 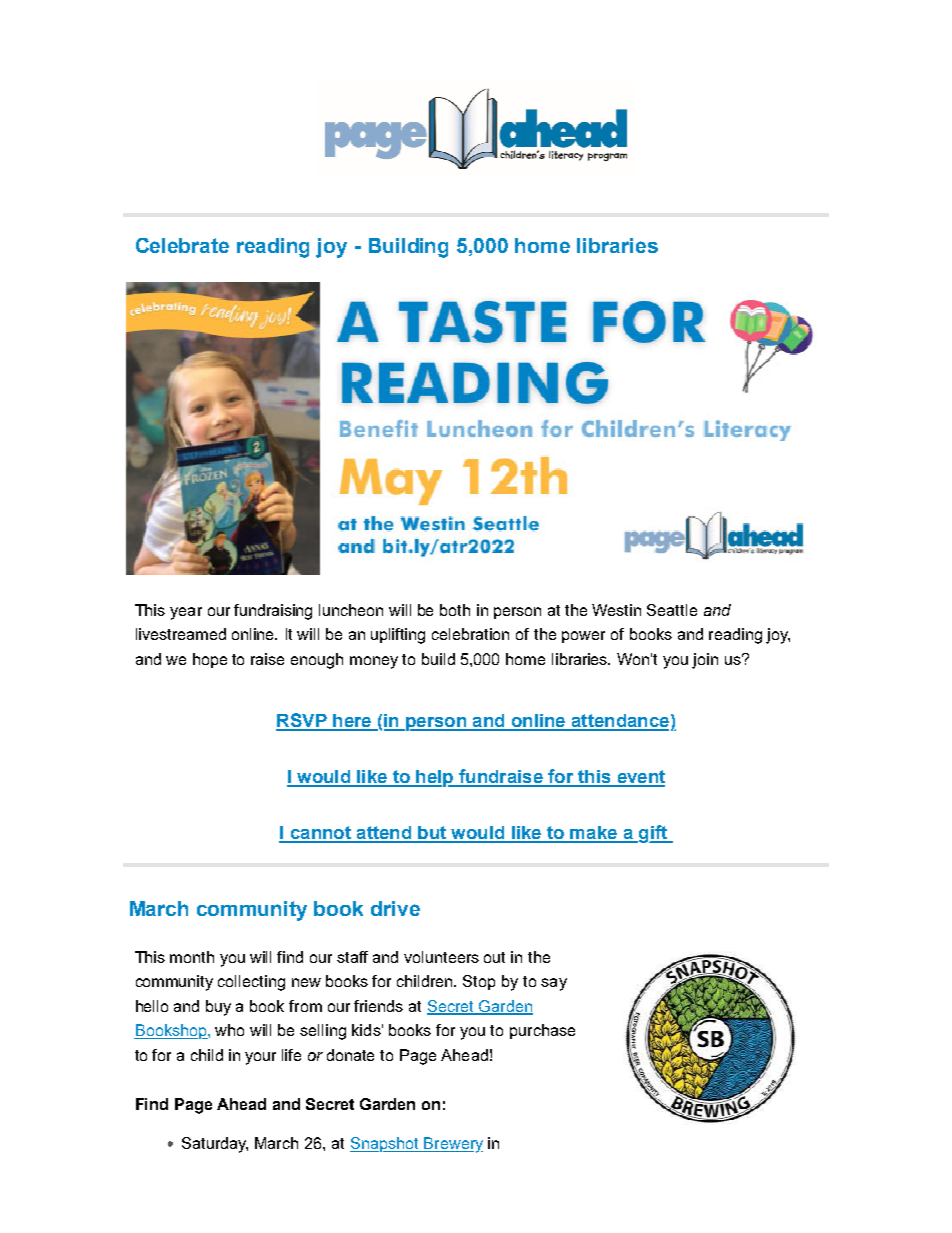 I want to click on month, so click(x=192, y=957).
